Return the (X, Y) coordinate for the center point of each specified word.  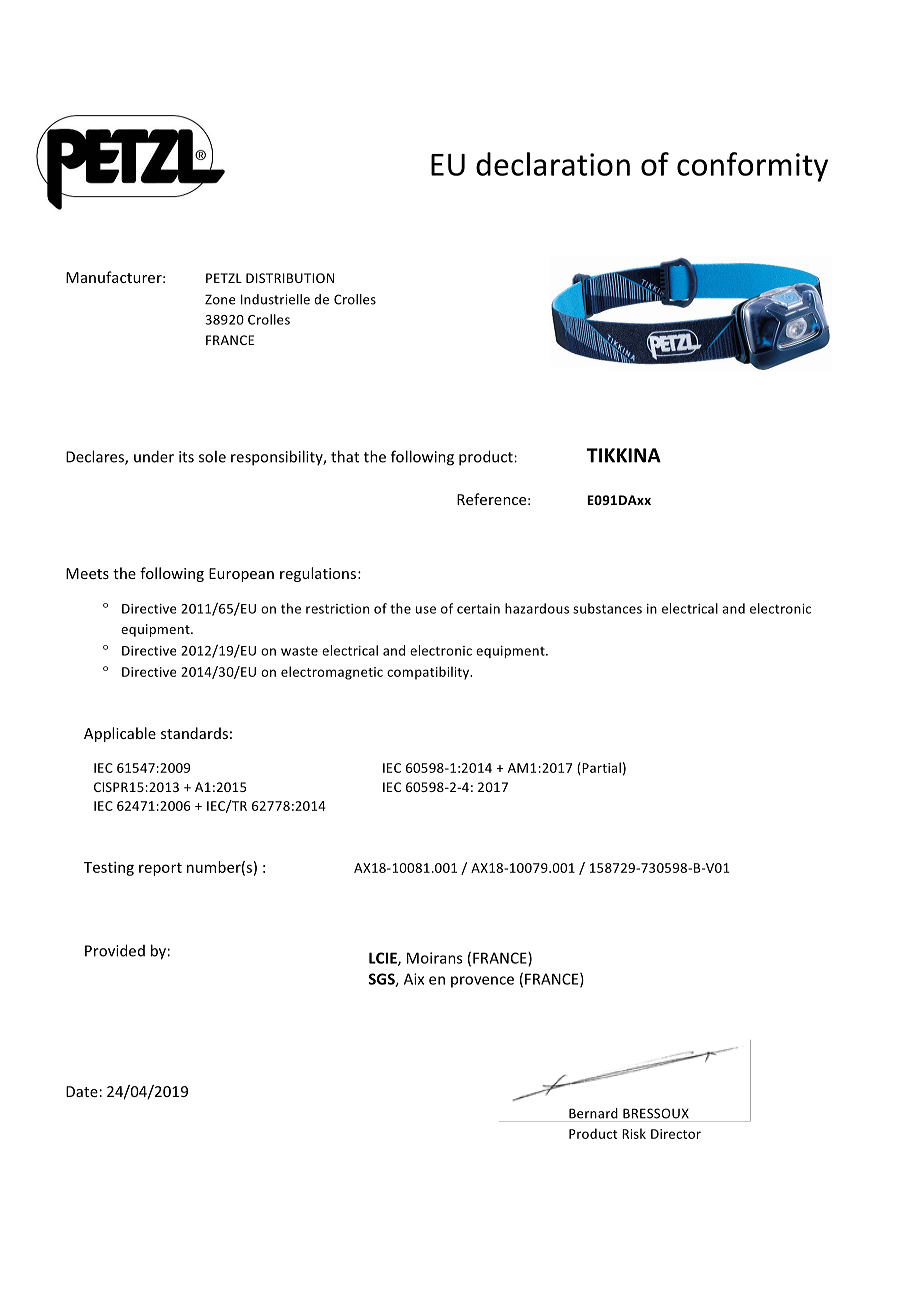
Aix (414, 979)
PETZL (224, 278)
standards (194, 733)
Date (82, 1091)
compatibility (429, 673)
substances (607, 608)
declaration (553, 164)
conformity (752, 167)
